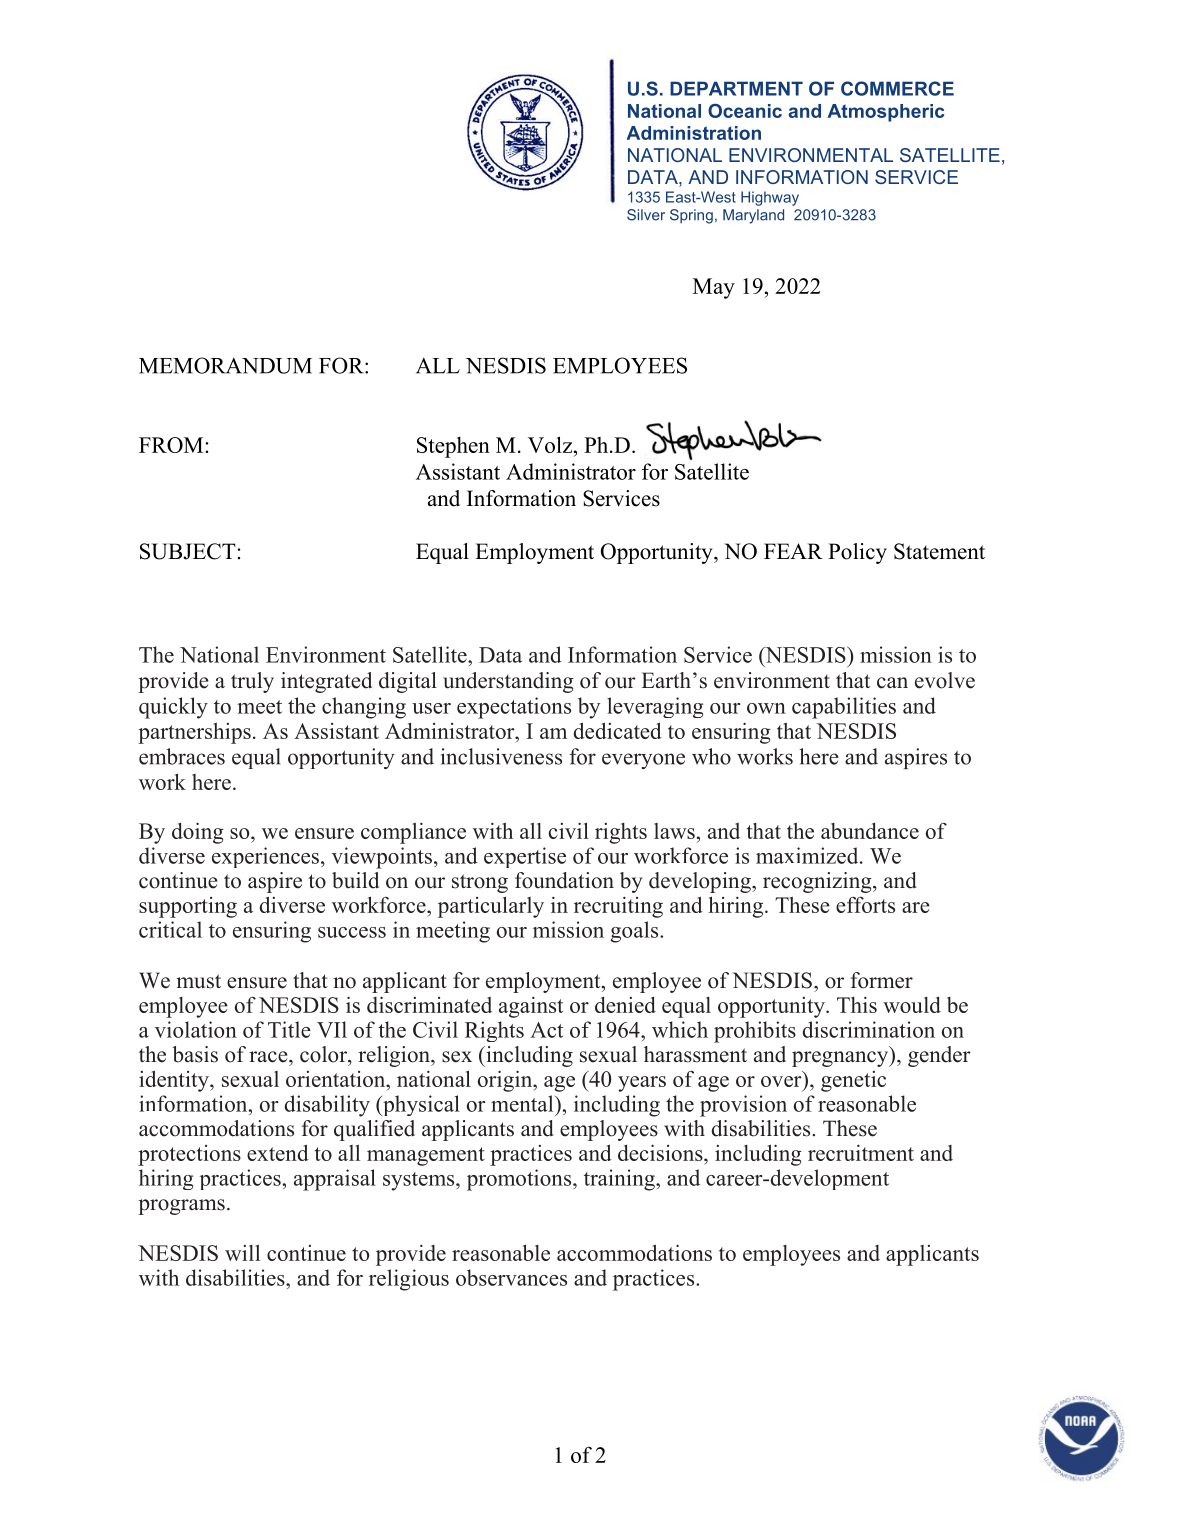 Image resolution: width=1177 pixels, height=1523 pixels. Describe the element at coordinates (844, 708) in the page. I see `capabilities` at that location.
